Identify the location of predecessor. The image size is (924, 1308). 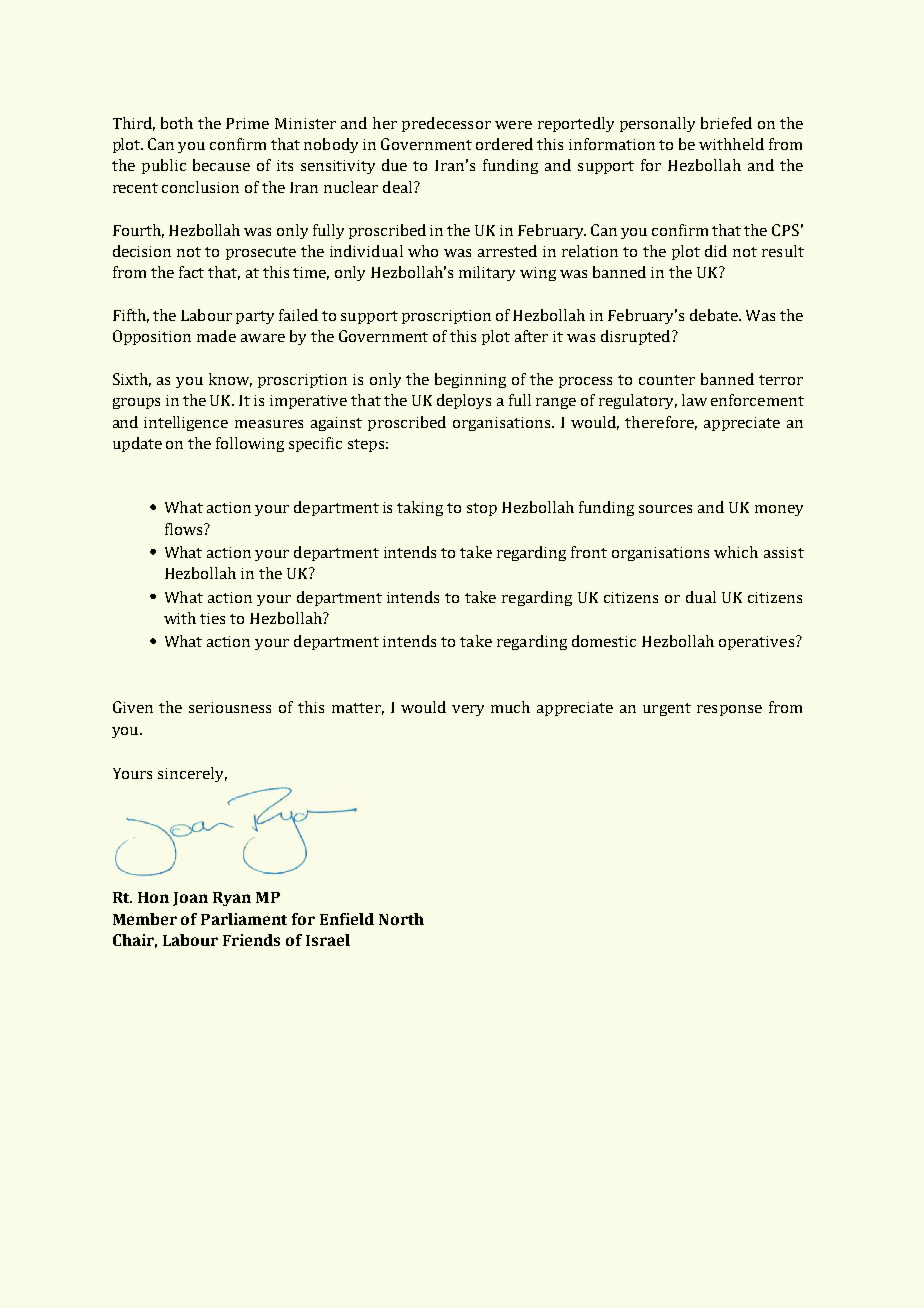
(446, 124).
